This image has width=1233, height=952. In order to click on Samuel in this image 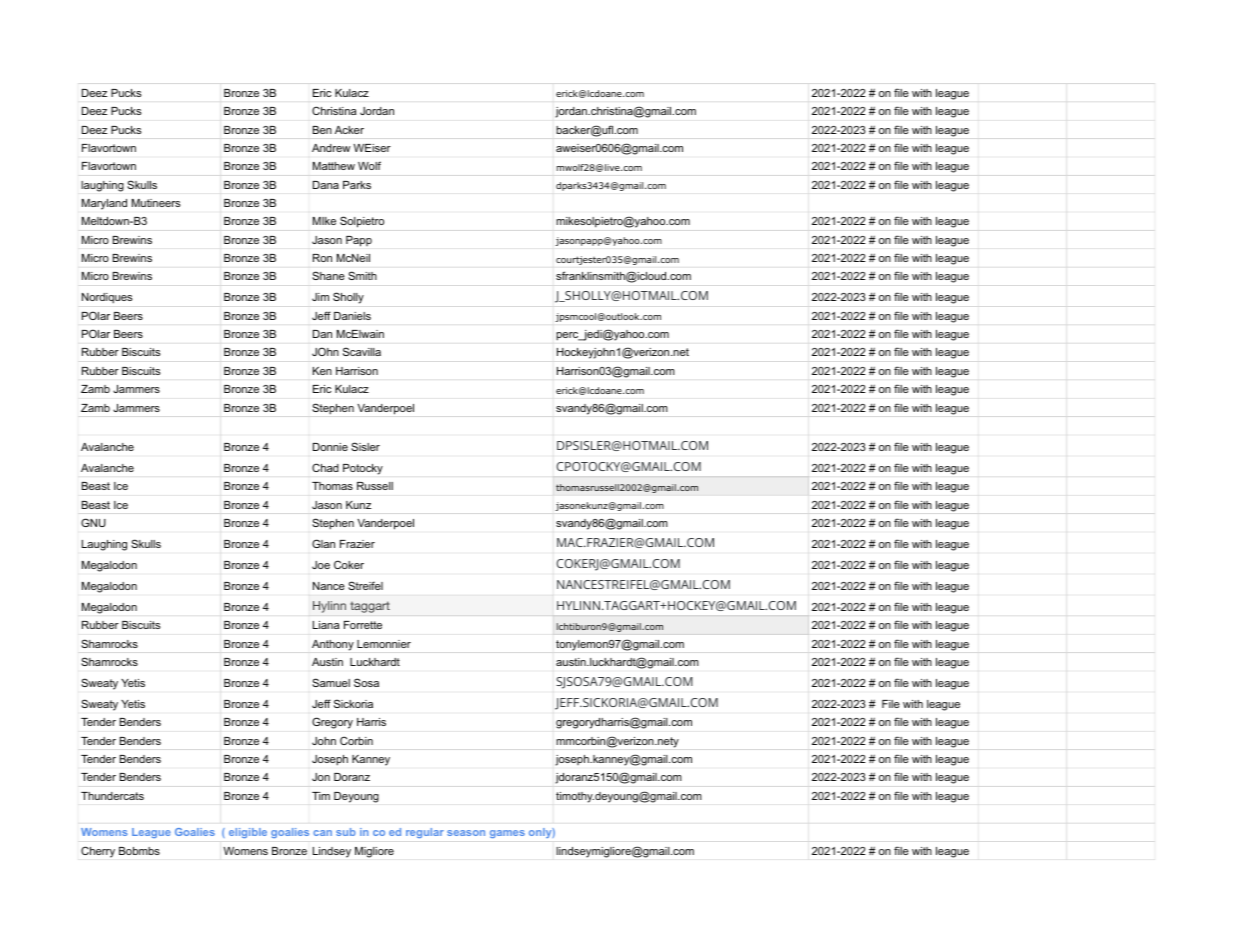, I will do `click(331, 682)`.
